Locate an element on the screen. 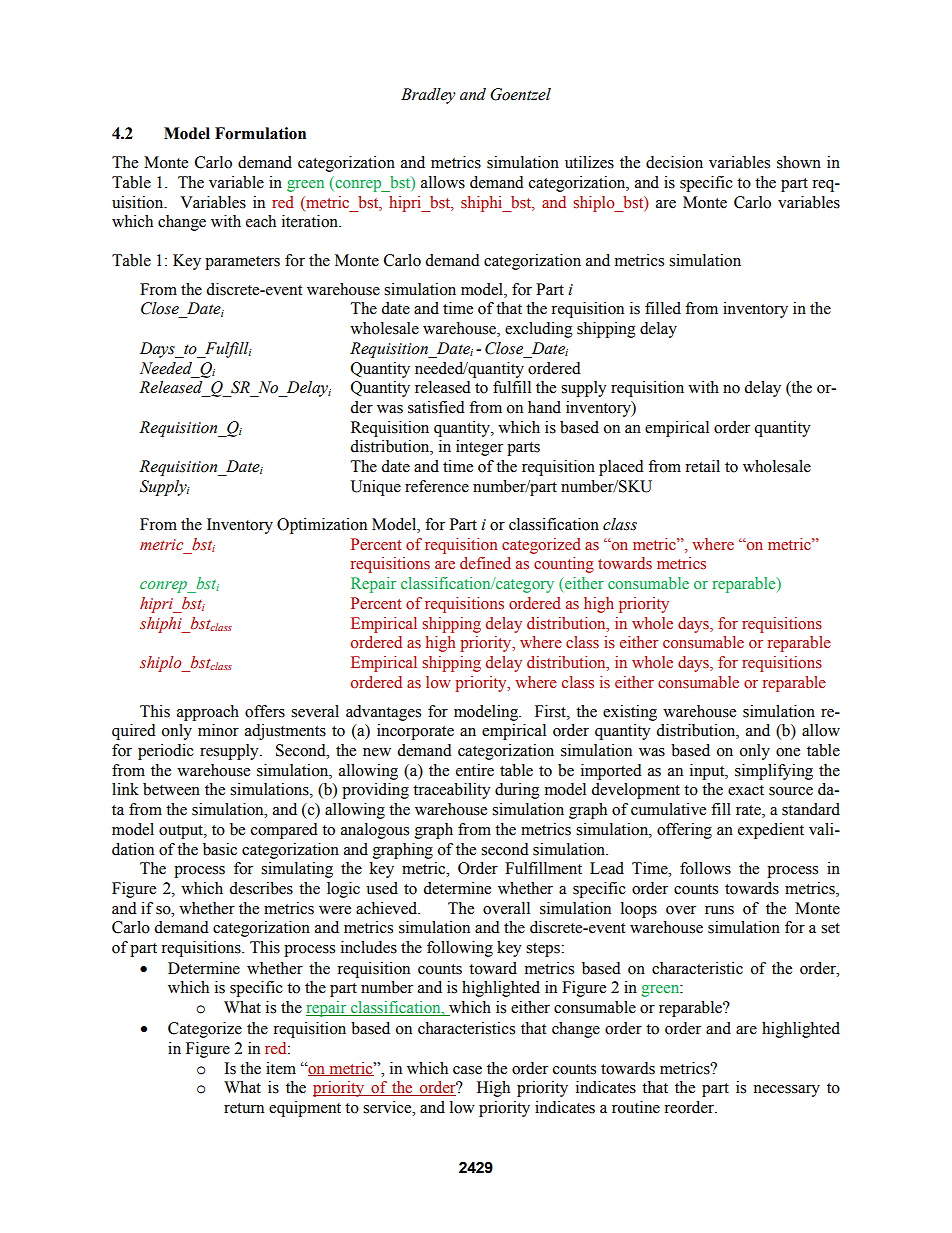 The image size is (952, 1233). defined is located at coordinates (485, 563).
